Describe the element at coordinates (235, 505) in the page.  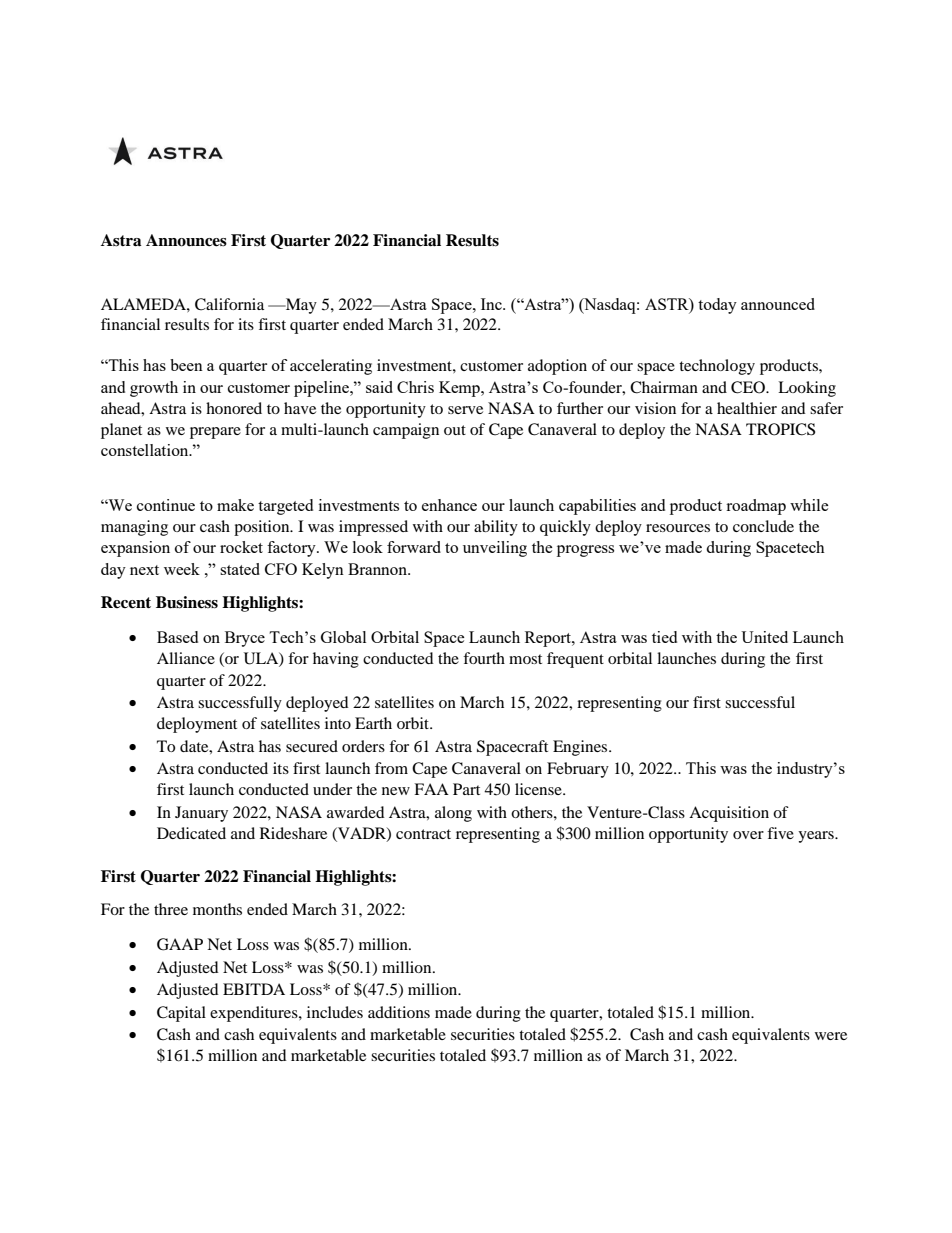
I see `make` at that location.
